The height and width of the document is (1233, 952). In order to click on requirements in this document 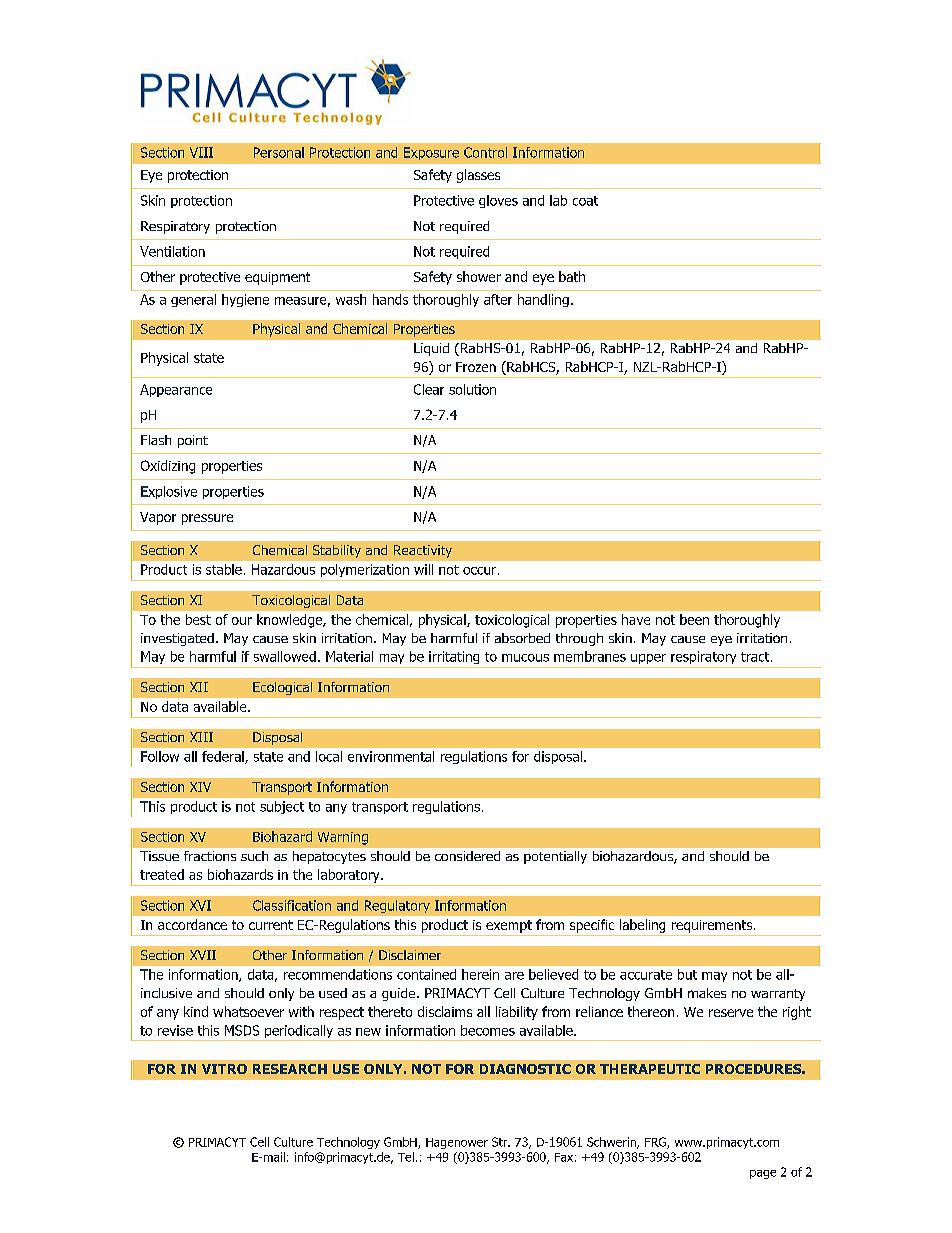, I will do `click(712, 926)`.
